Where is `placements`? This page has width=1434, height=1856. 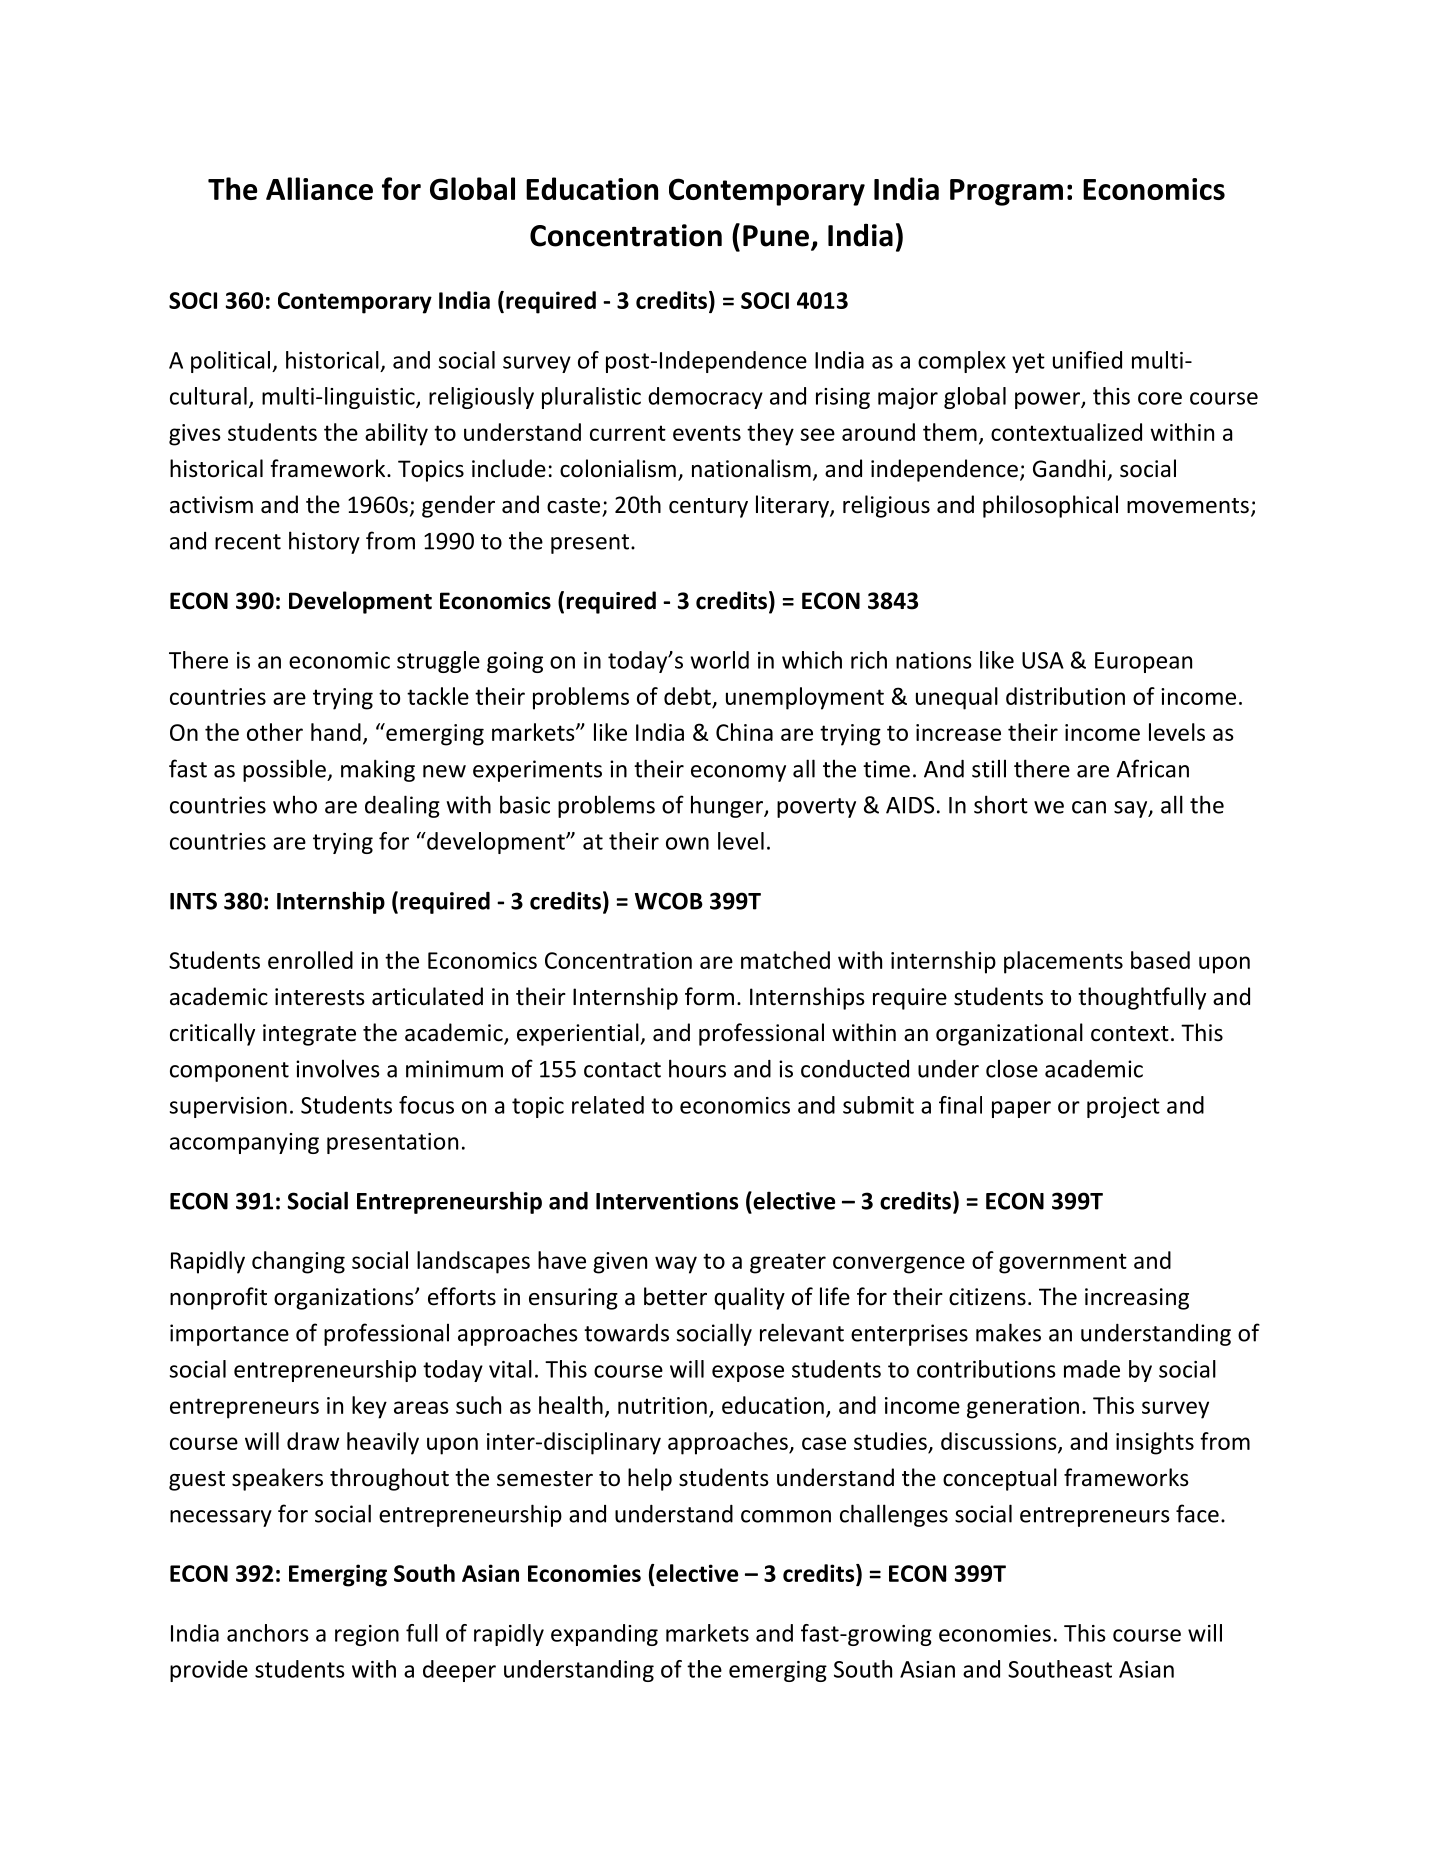 placements is located at coordinates (1063, 962).
